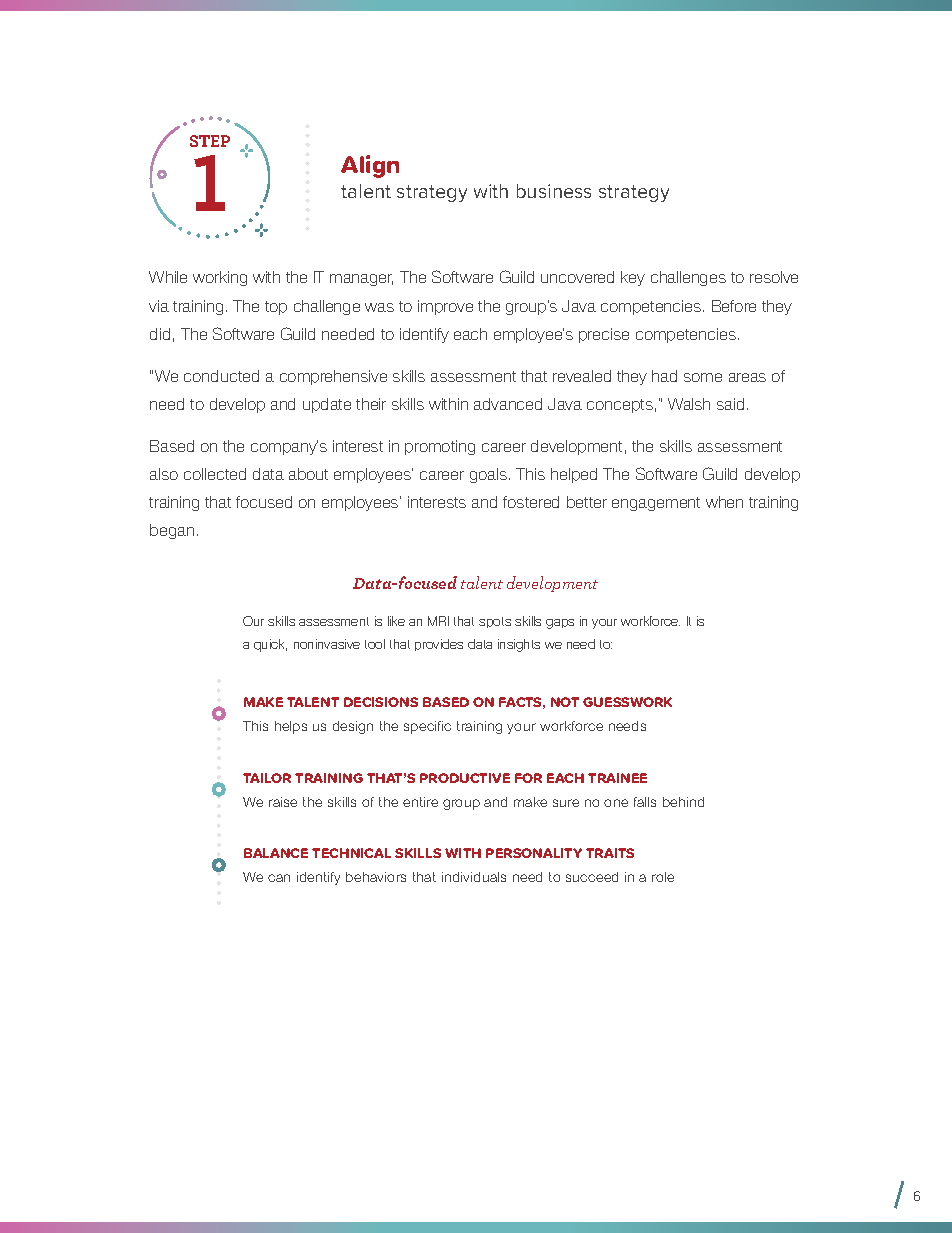 This screenshot has height=1233, width=952. I want to click on when, so click(724, 502).
